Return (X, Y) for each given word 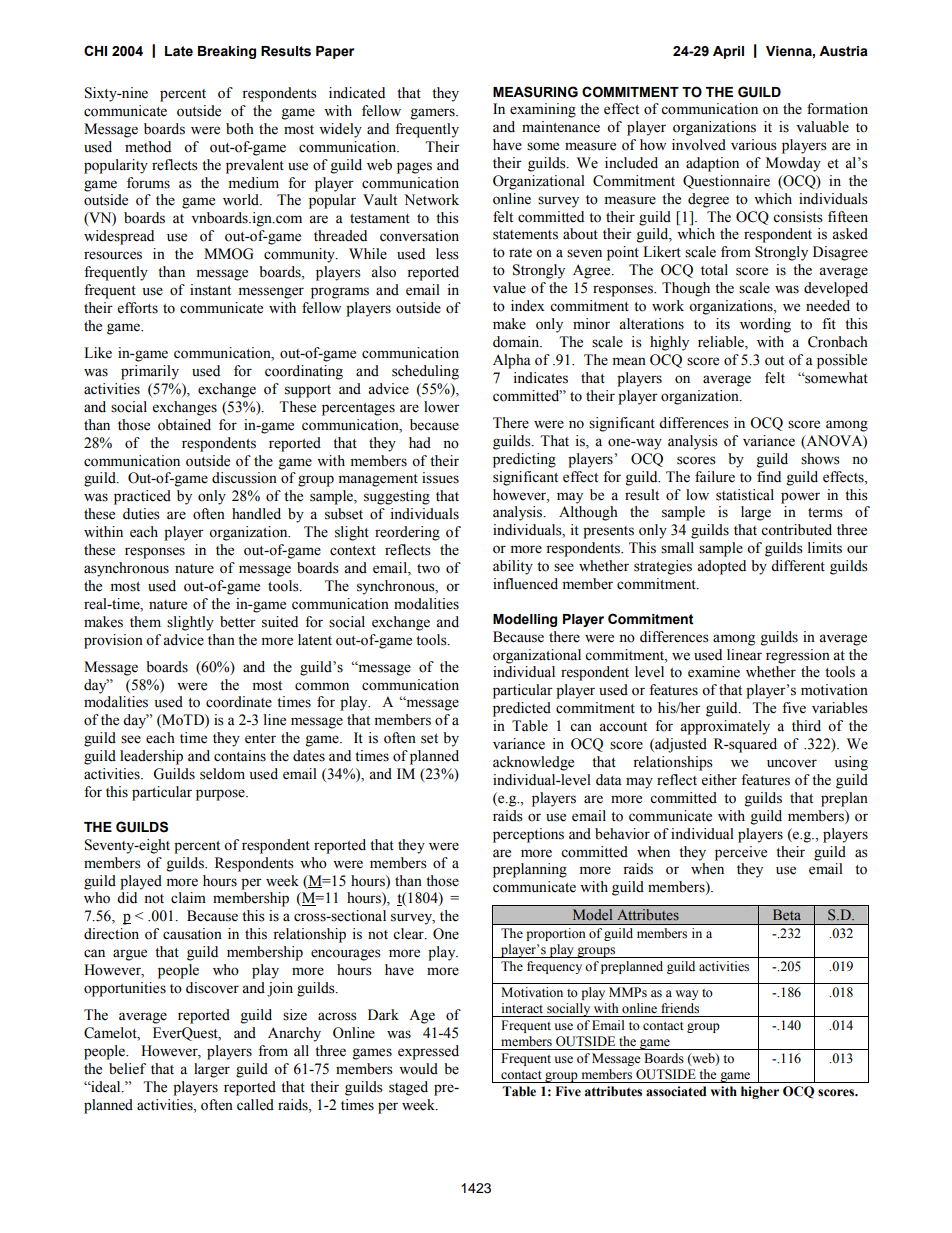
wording (765, 325)
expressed (428, 1052)
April (728, 52)
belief (127, 1069)
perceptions (528, 835)
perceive (741, 853)
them (145, 622)
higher (760, 1092)
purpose (221, 795)
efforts (138, 308)
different (798, 566)
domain (517, 342)
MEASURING (535, 92)
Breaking (227, 52)
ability (513, 567)
